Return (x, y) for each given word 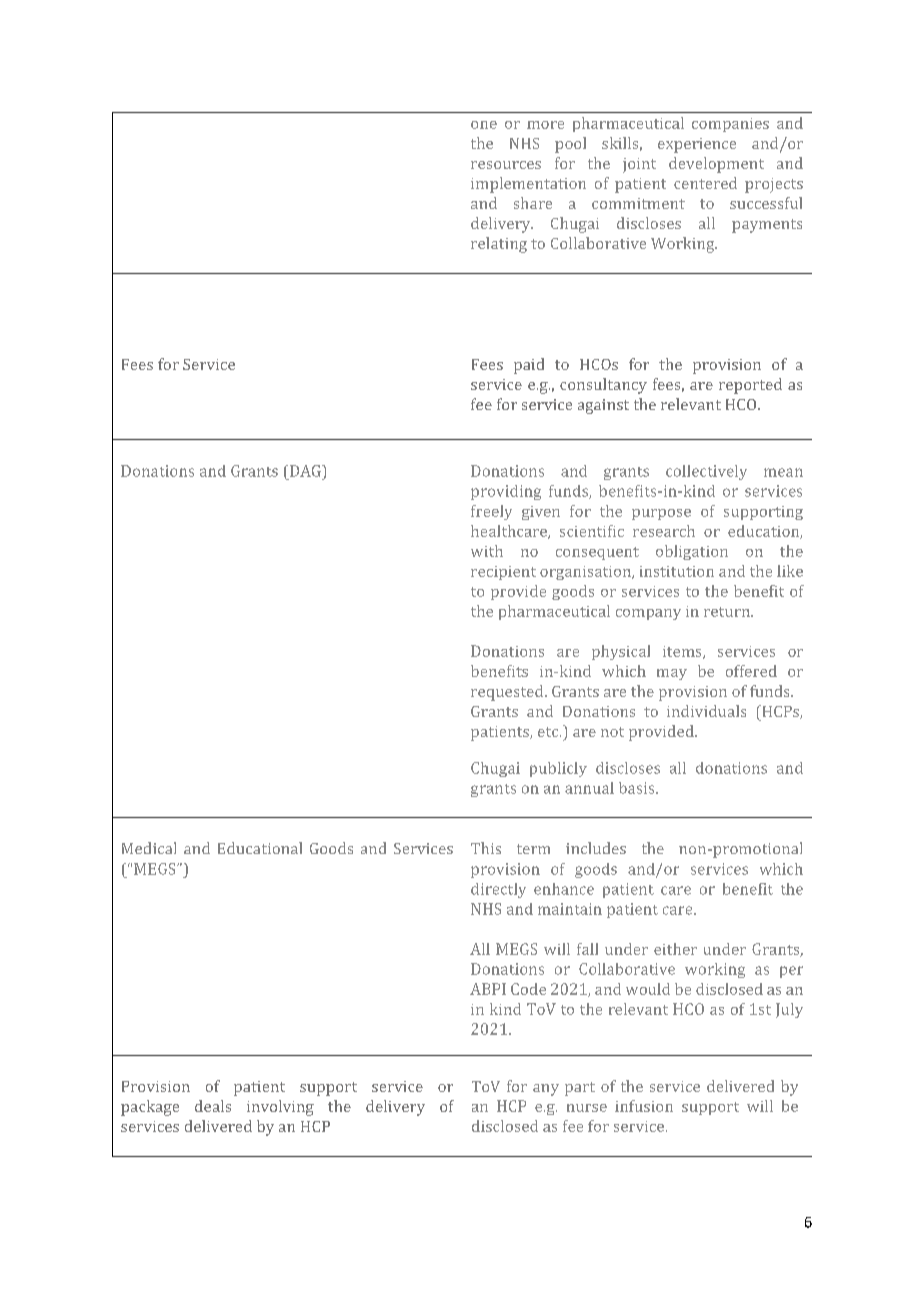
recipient (503, 573)
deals (213, 1106)
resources (506, 165)
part (580, 1089)
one (484, 125)
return (728, 612)
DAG (305, 471)
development (716, 165)
